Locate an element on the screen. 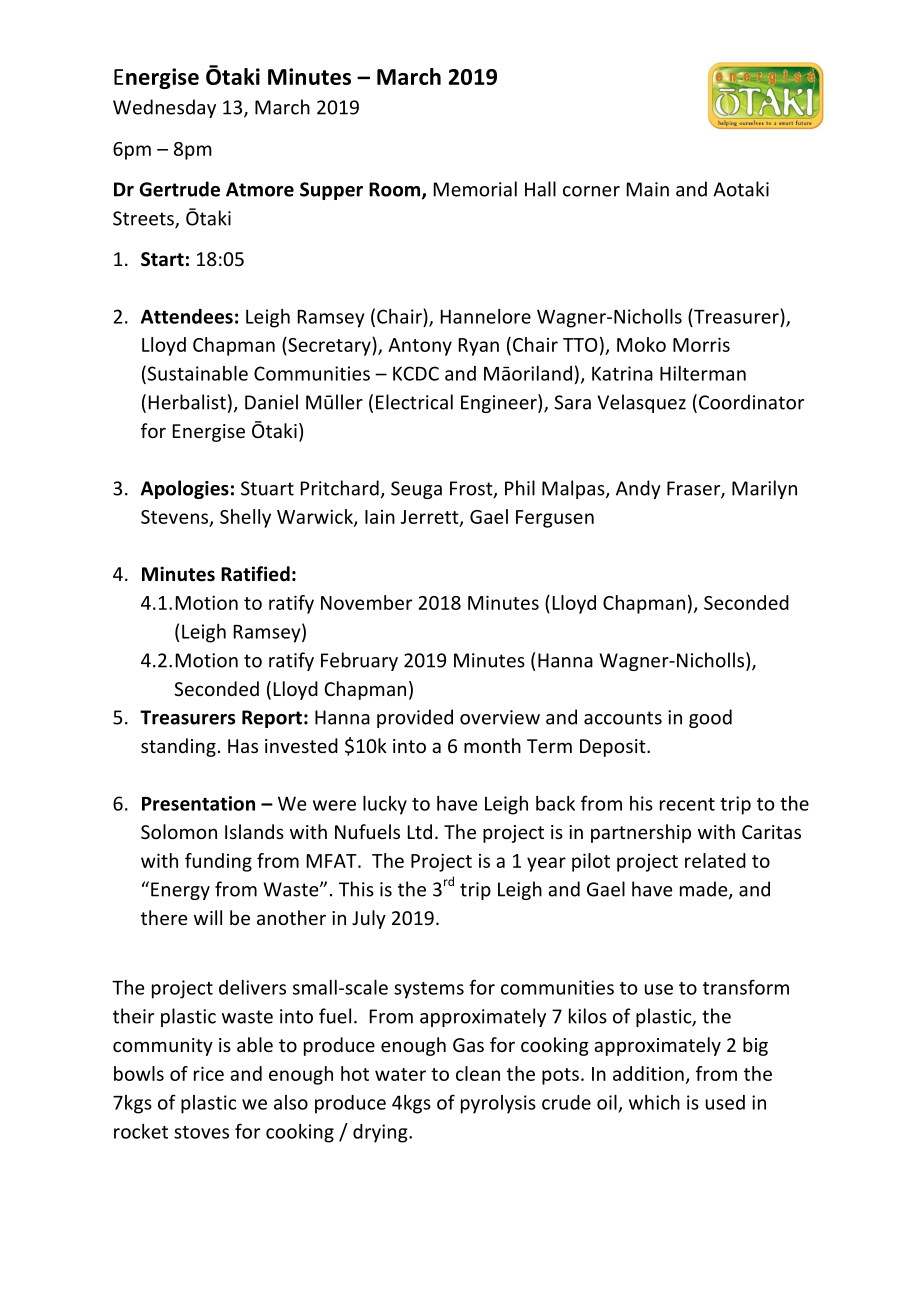 The width and height of the screenshot is (924, 1308). Presentation is located at coordinates (198, 803).
